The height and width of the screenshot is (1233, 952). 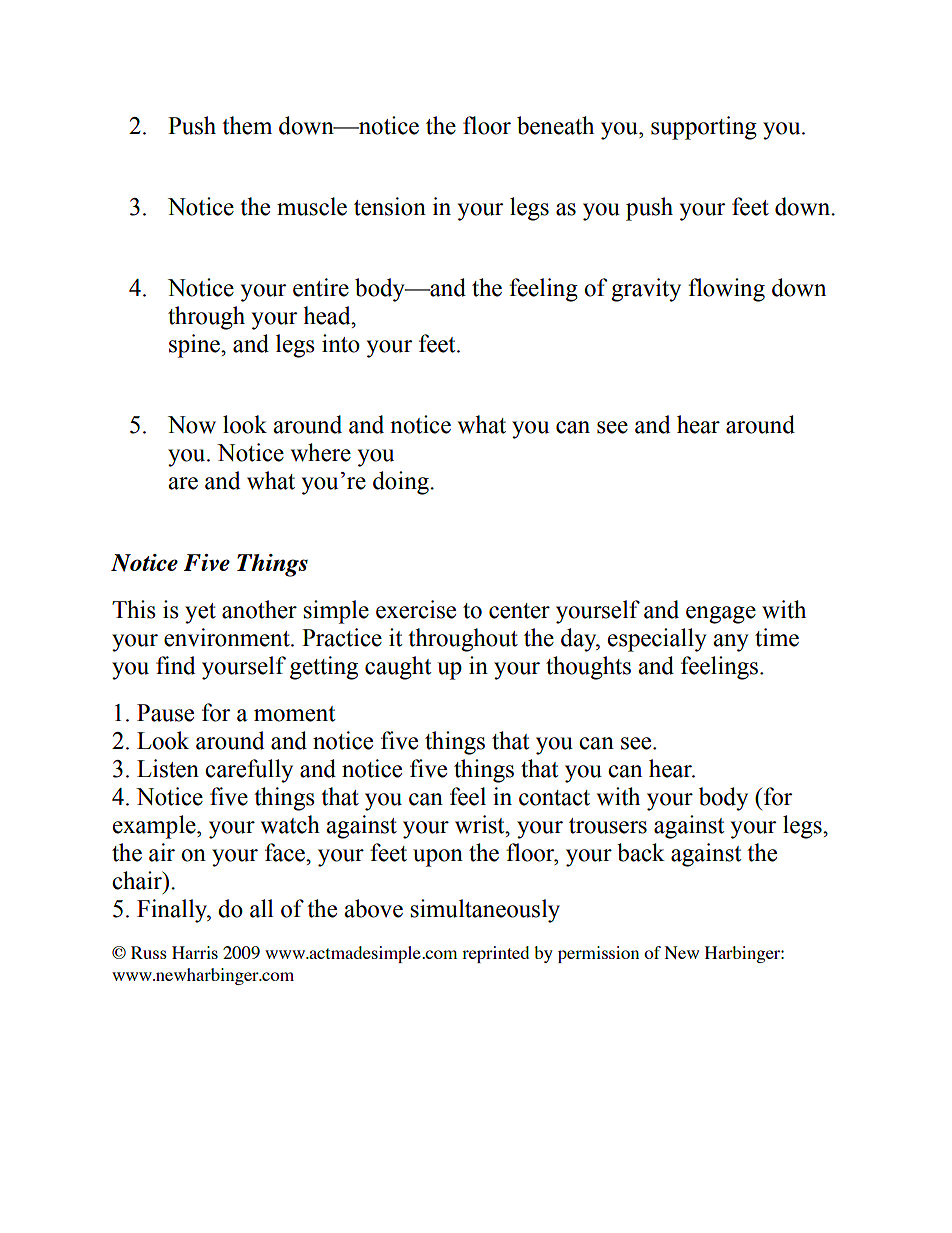 I want to click on them, so click(x=247, y=125).
